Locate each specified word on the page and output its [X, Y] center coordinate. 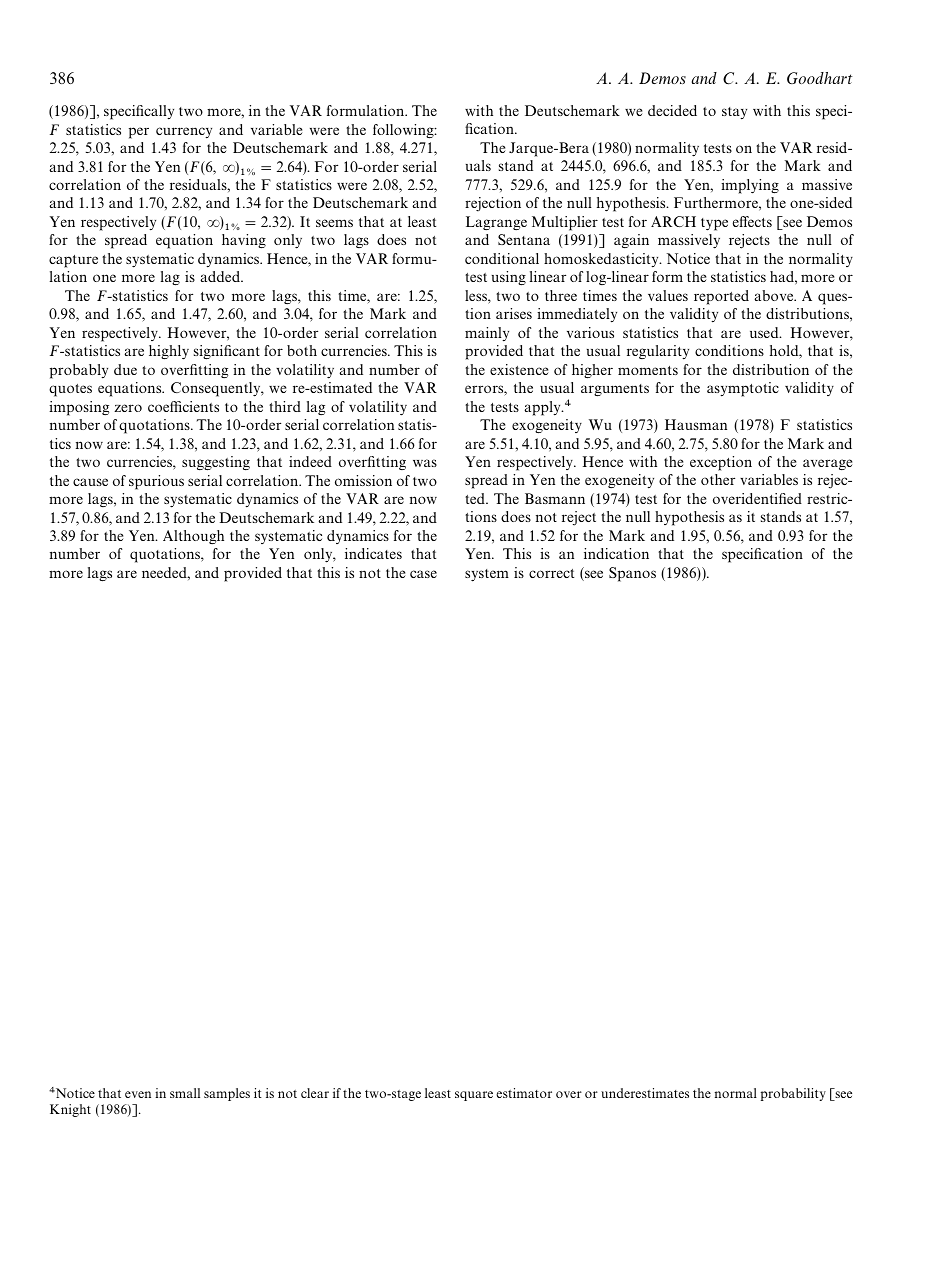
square [474, 1096]
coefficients [183, 406]
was [425, 463]
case [423, 574]
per [139, 133]
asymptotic [743, 389]
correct [551, 573]
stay [734, 113]
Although [193, 537]
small [185, 1093]
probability [793, 1094]
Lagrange [496, 223]
